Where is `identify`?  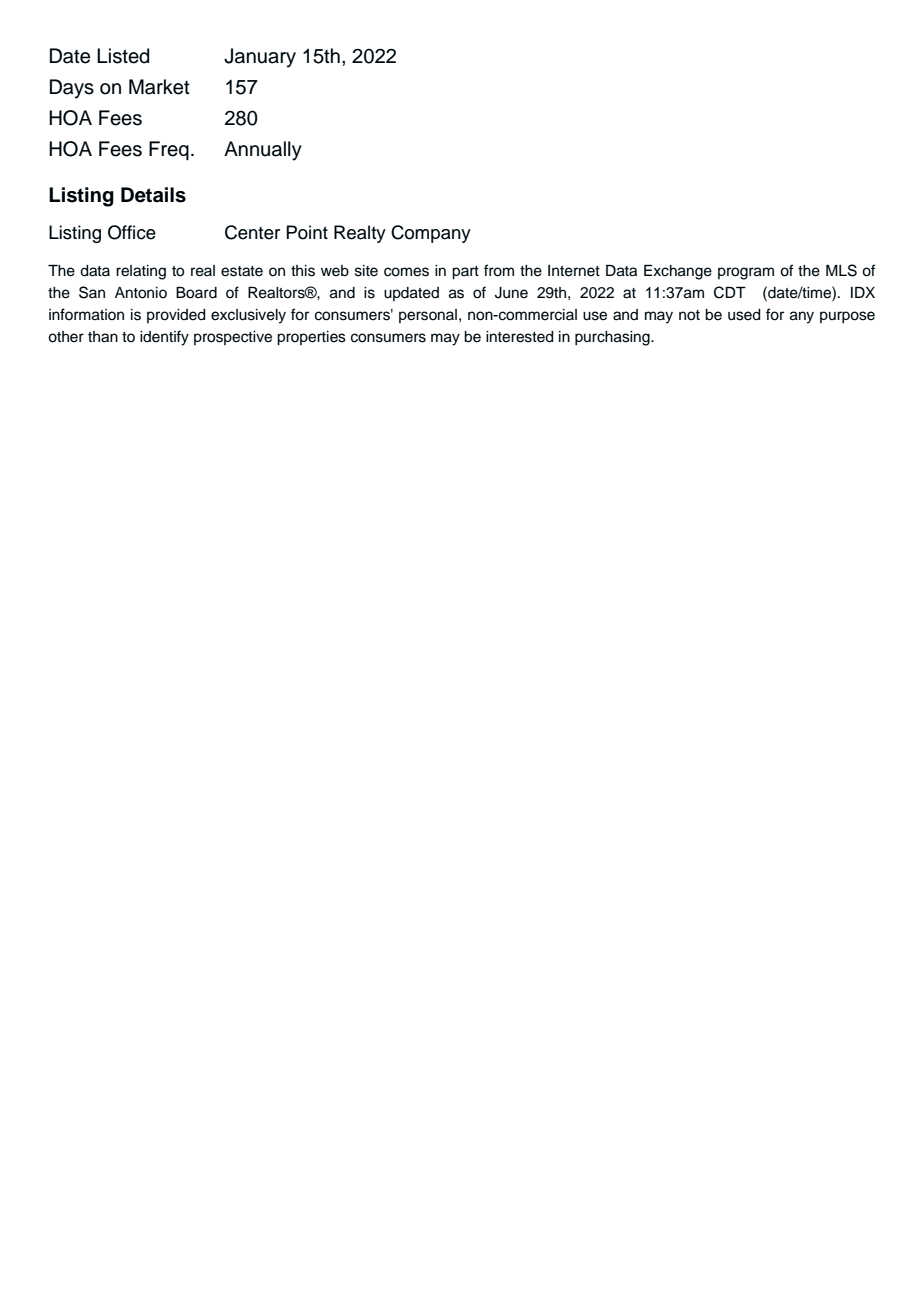
identify is located at coordinates (164, 338).
